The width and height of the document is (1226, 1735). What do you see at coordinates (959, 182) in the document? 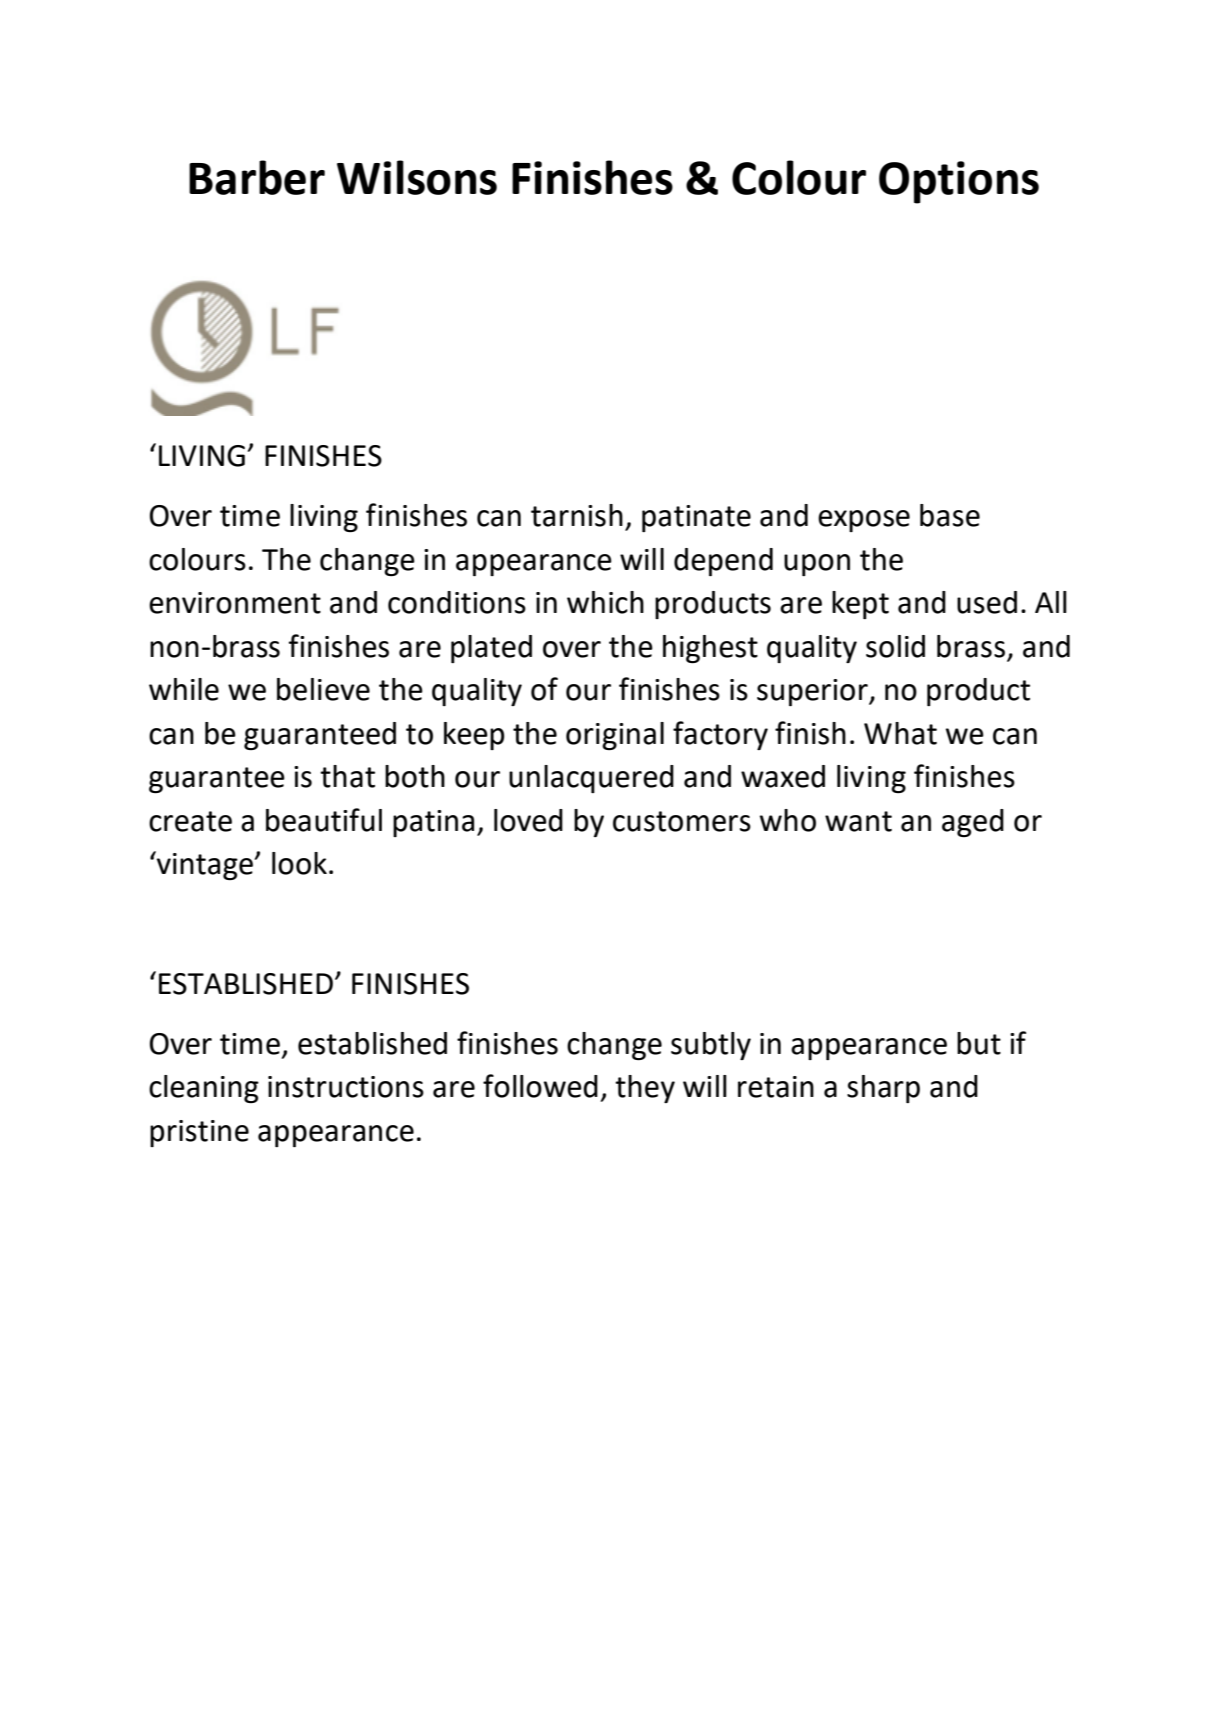
I see `Options` at bounding box center [959, 182].
